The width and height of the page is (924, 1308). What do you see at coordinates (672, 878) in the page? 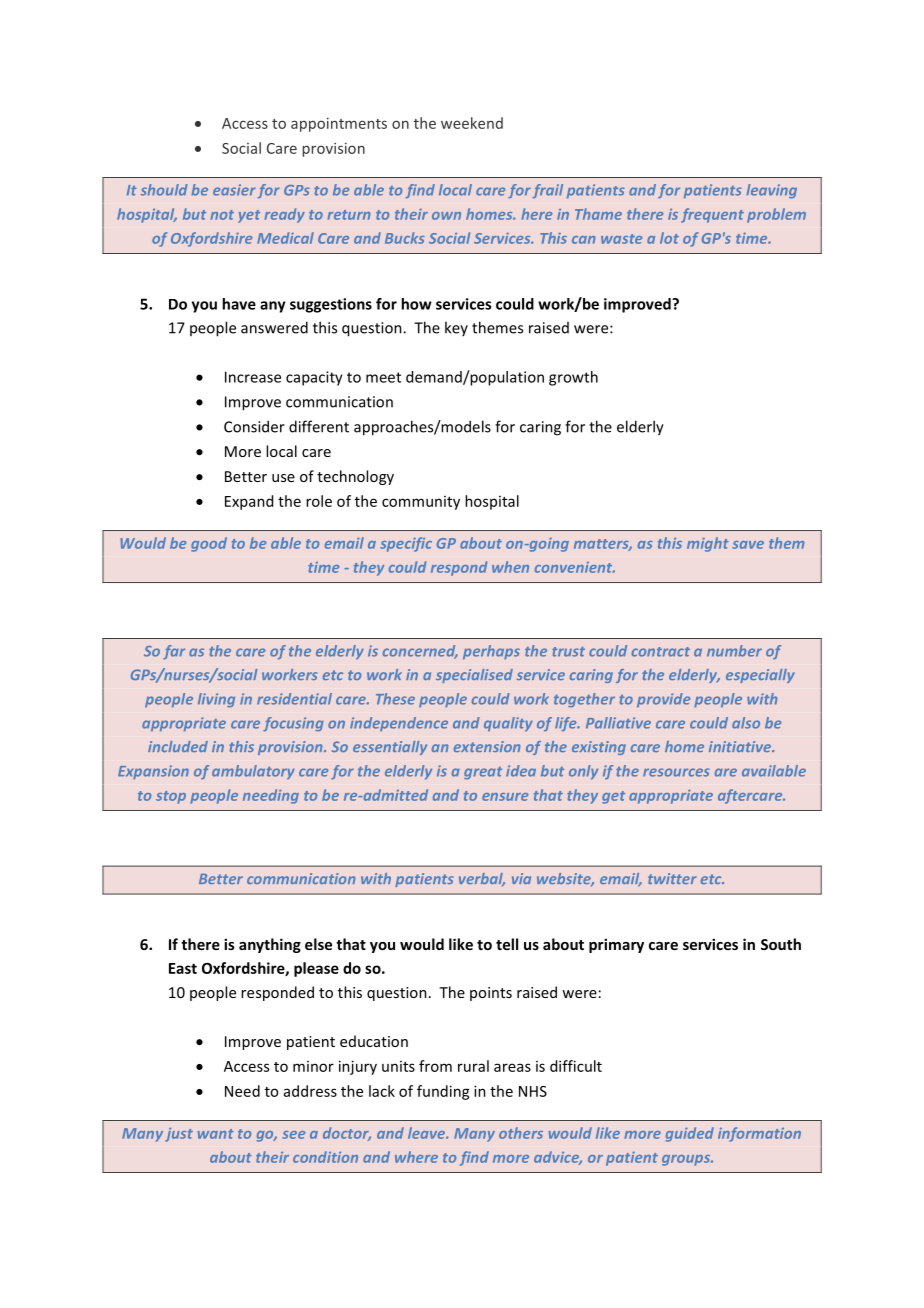
I see `twitter` at bounding box center [672, 878].
